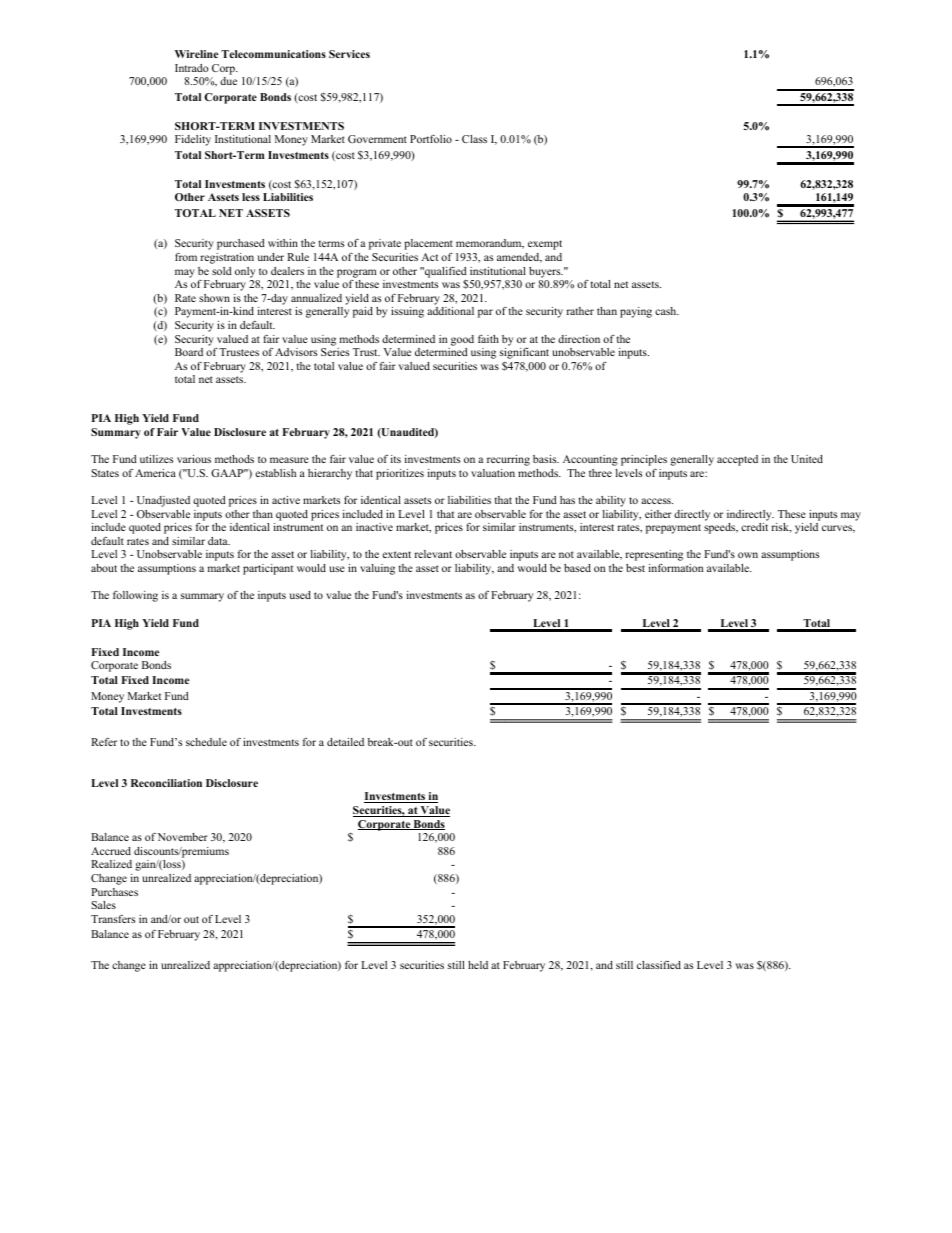  What do you see at coordinates (377, 569) in the screenshot?
I see `valuing` at bounding box center [377, 569].
